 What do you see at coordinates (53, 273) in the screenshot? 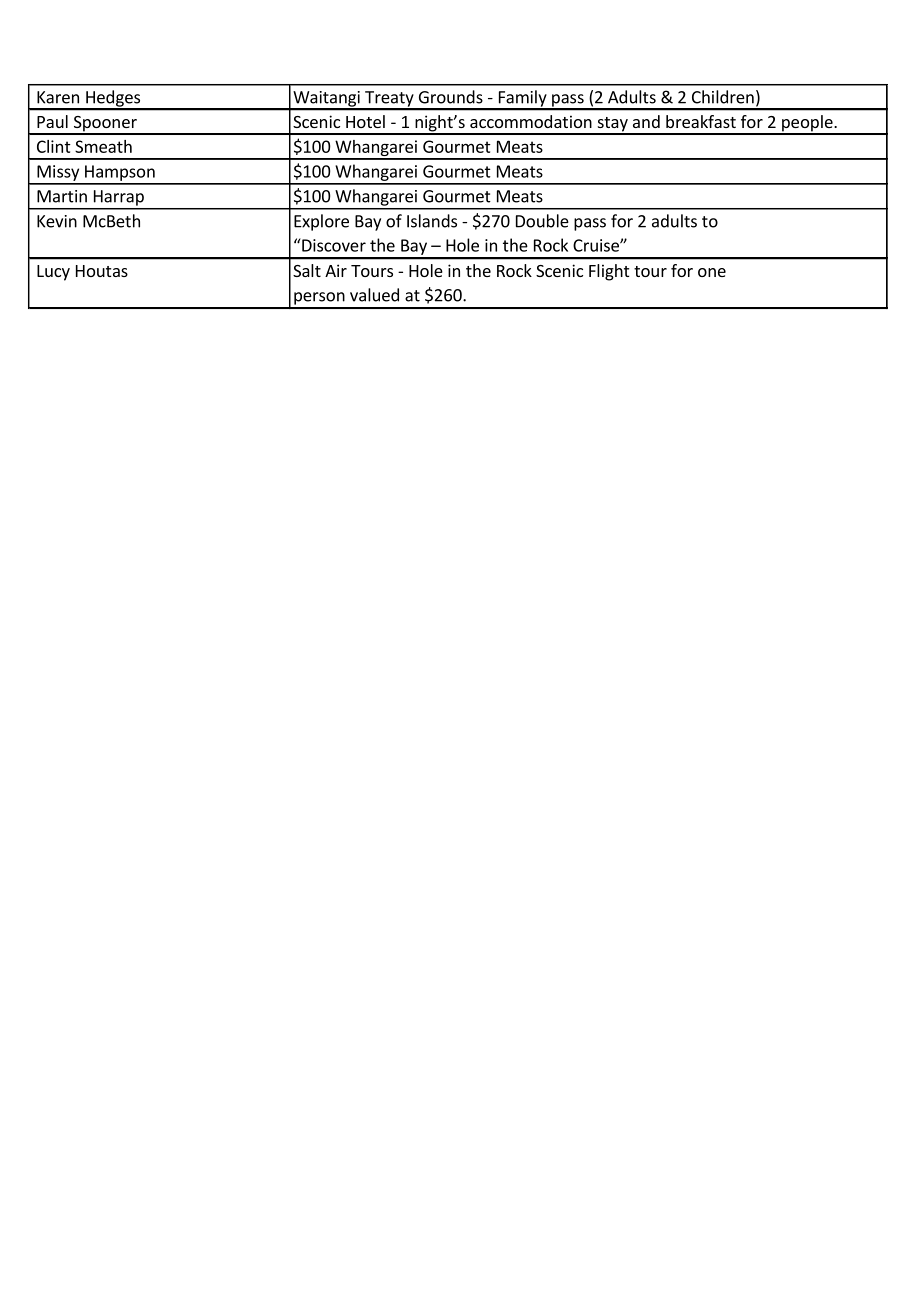
I see `Lucy` at bounding box center [53, 273].
